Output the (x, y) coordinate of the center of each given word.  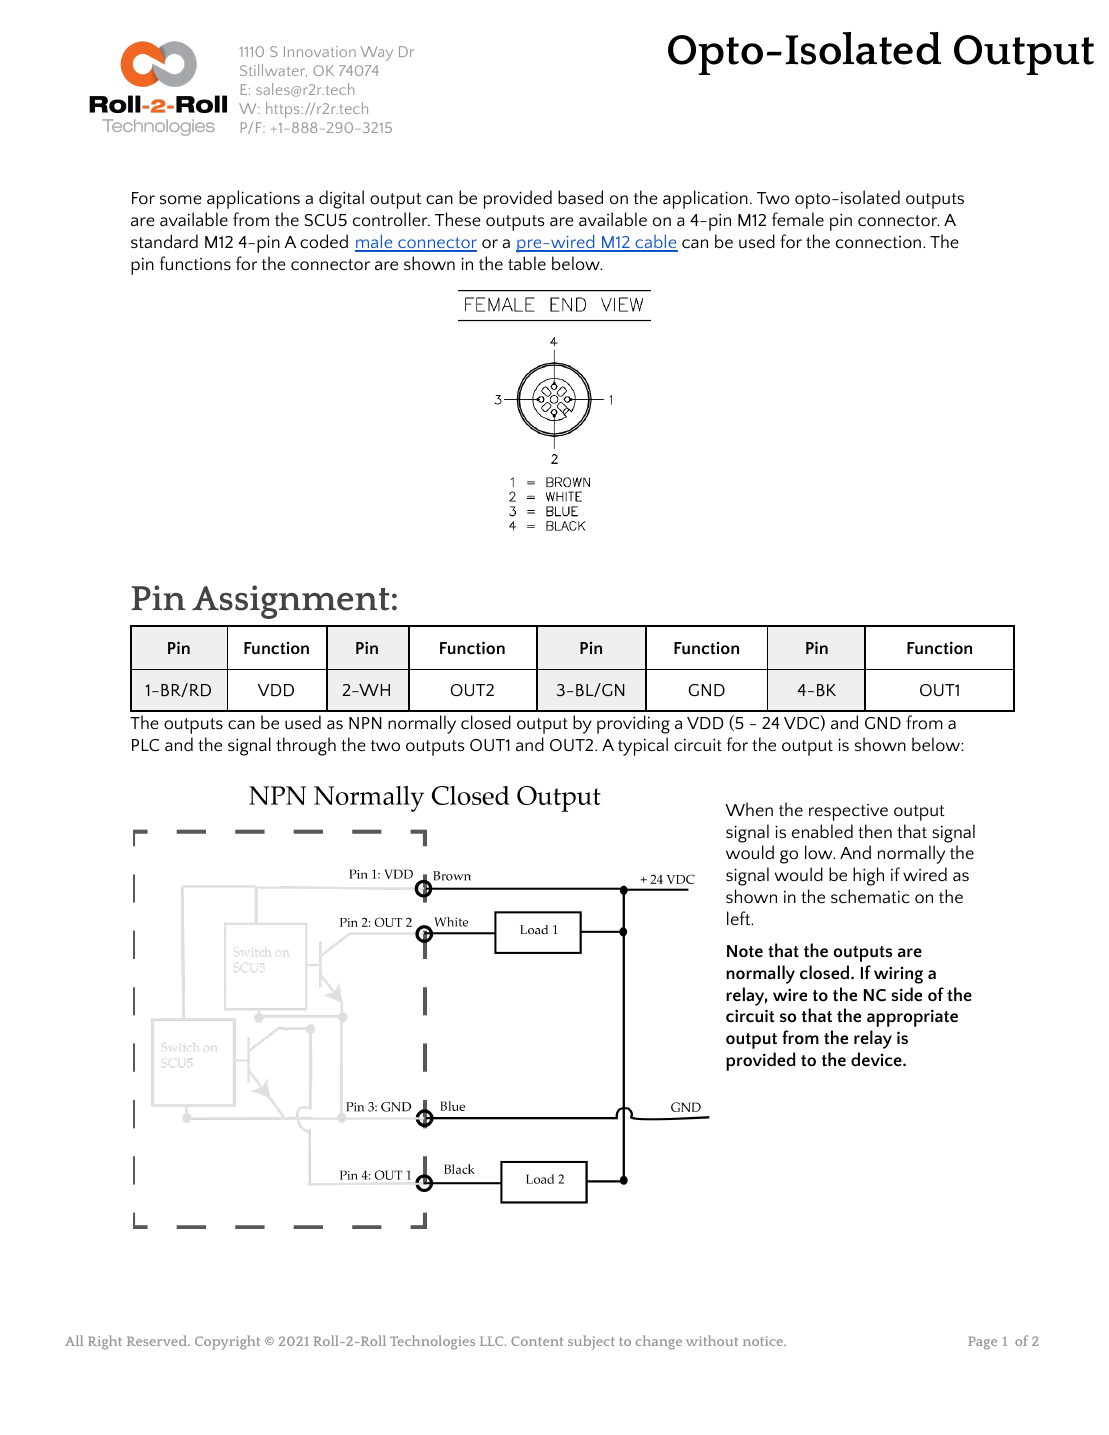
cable (655, 242)
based (580, 197)
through (306, 746)
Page (982, 1343)
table (527, 263)
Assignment (290, 602)
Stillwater (273, 70)
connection (878, 242)
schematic (870, 896)
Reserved (158, 1340)
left (740, 918)
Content (537, 1341)
